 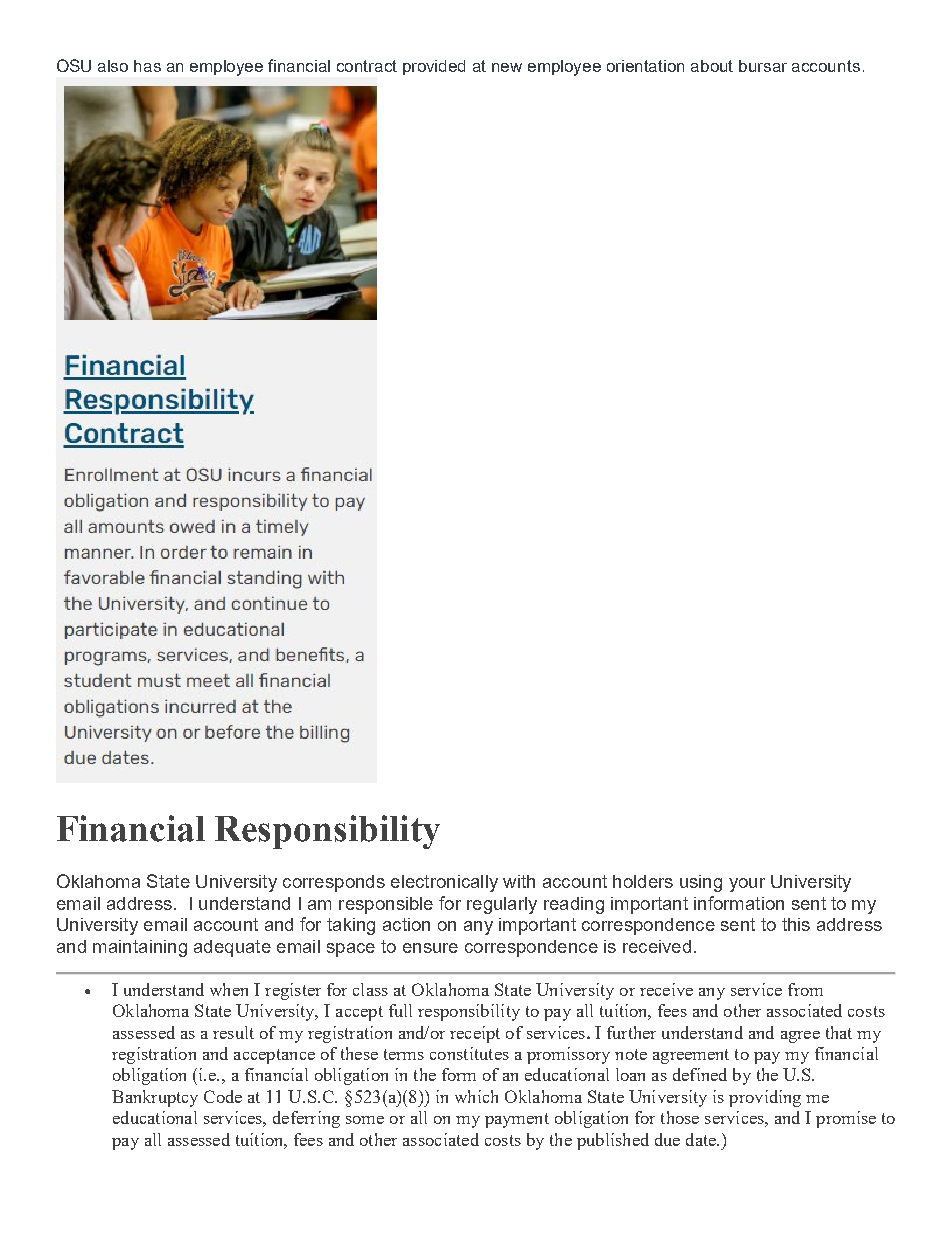 I want to click on Bankruptcy, so click(x=155, y=1098).
